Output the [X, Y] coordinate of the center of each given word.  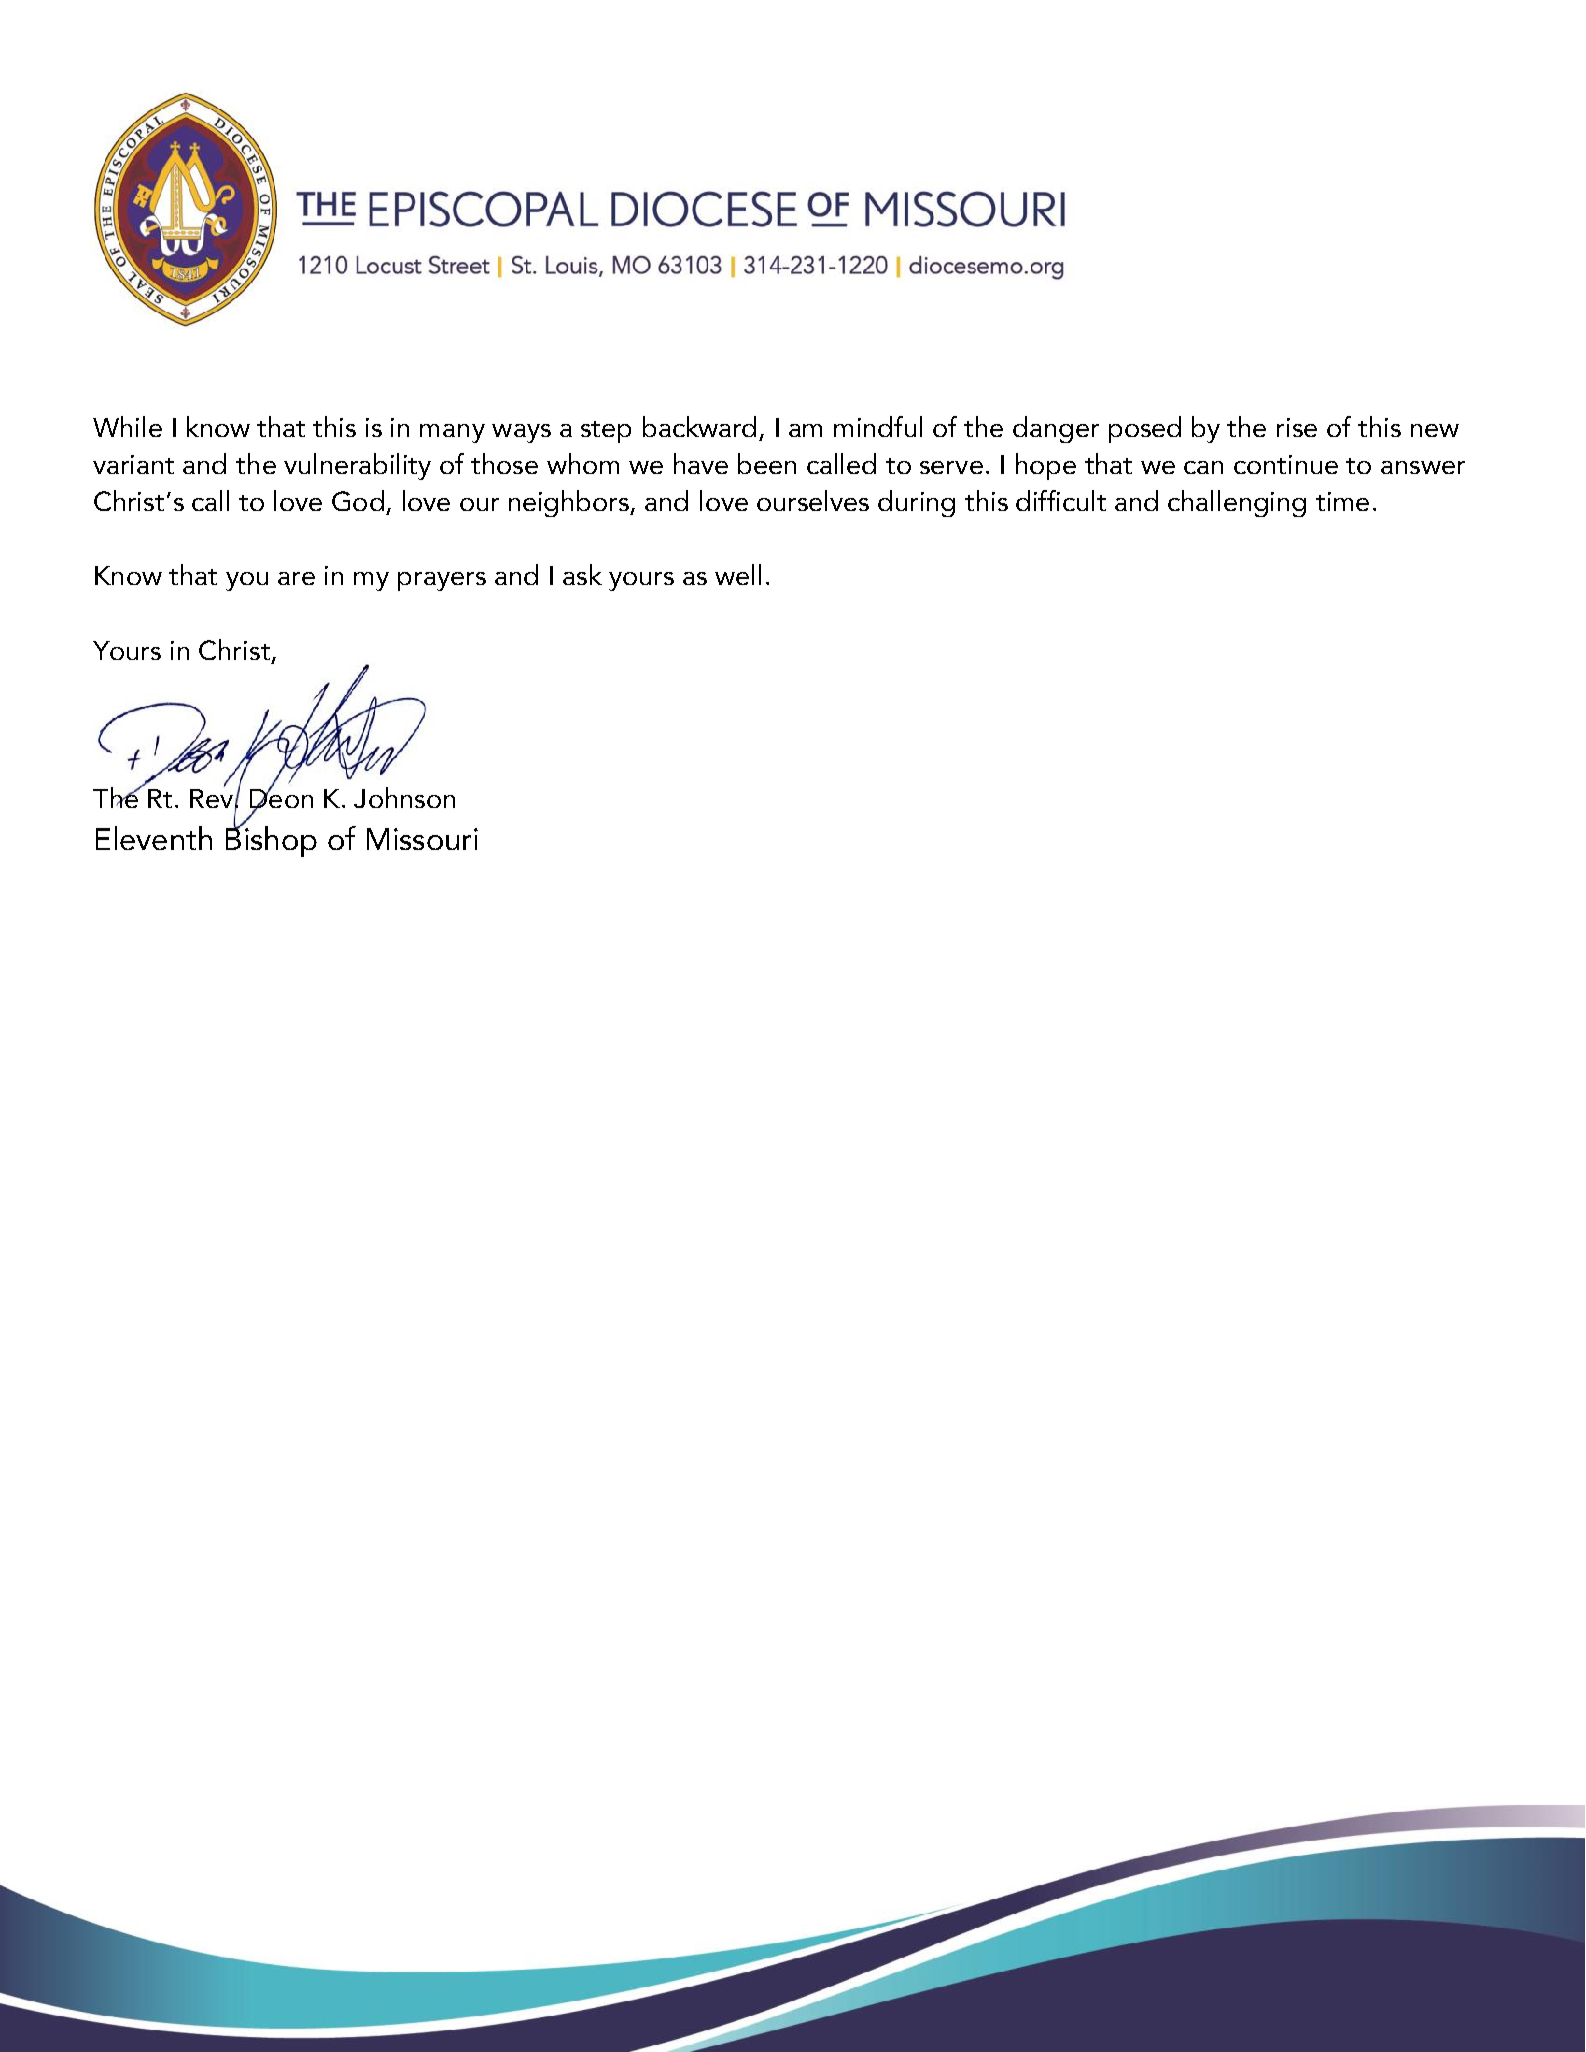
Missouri [422, 839]
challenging [1237, 503]
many [452, 433]
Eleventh [154, 838]
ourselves [813, 500]
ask [582, 574]
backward [699, 426]
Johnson [404, 797]
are [296, 578]
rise [1297, 427]
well [738, 574]
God [358, 500]
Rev [211, 798]
